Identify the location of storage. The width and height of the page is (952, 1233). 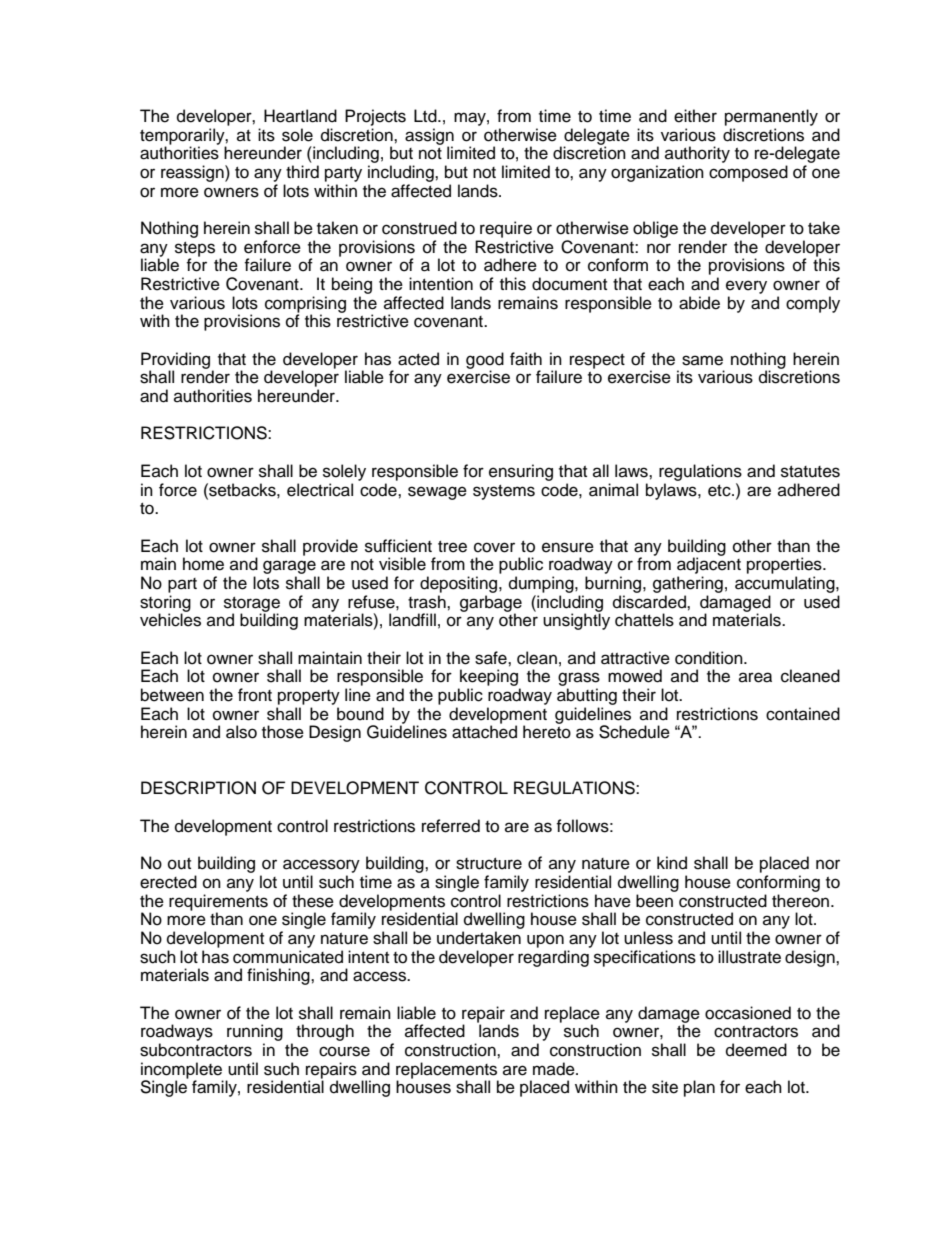
(252, 605).
